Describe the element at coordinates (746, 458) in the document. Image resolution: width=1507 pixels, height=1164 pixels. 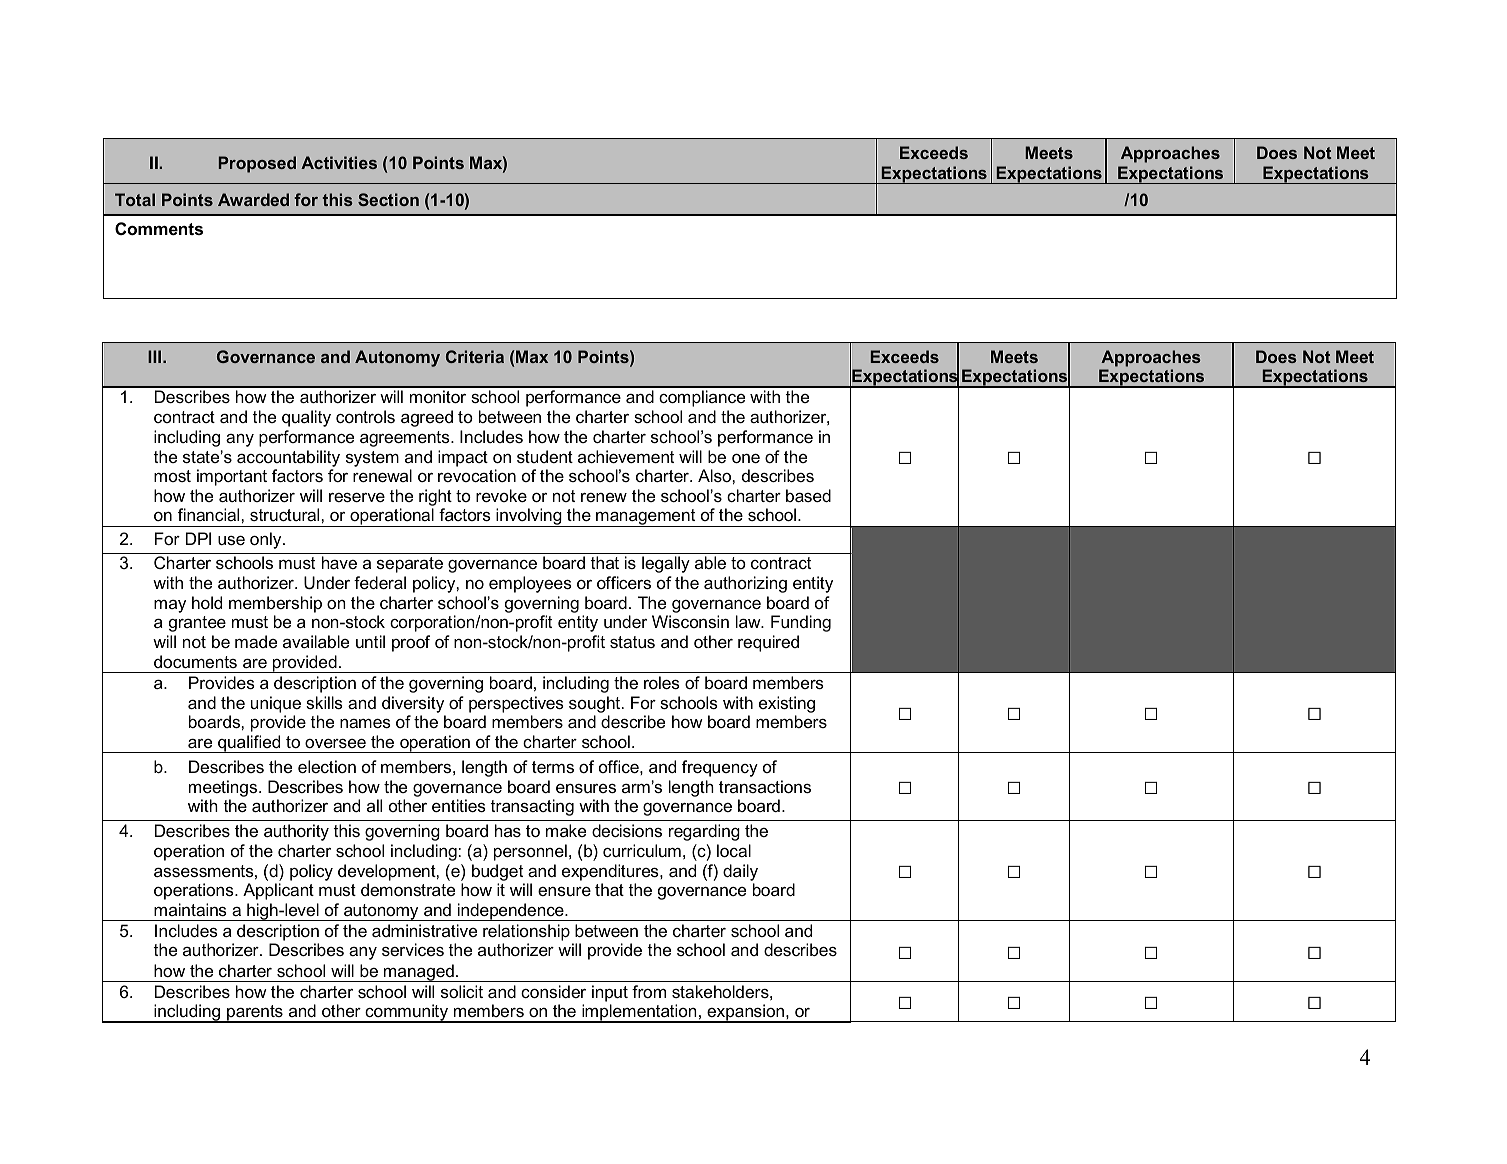
I see `one` at that location.
